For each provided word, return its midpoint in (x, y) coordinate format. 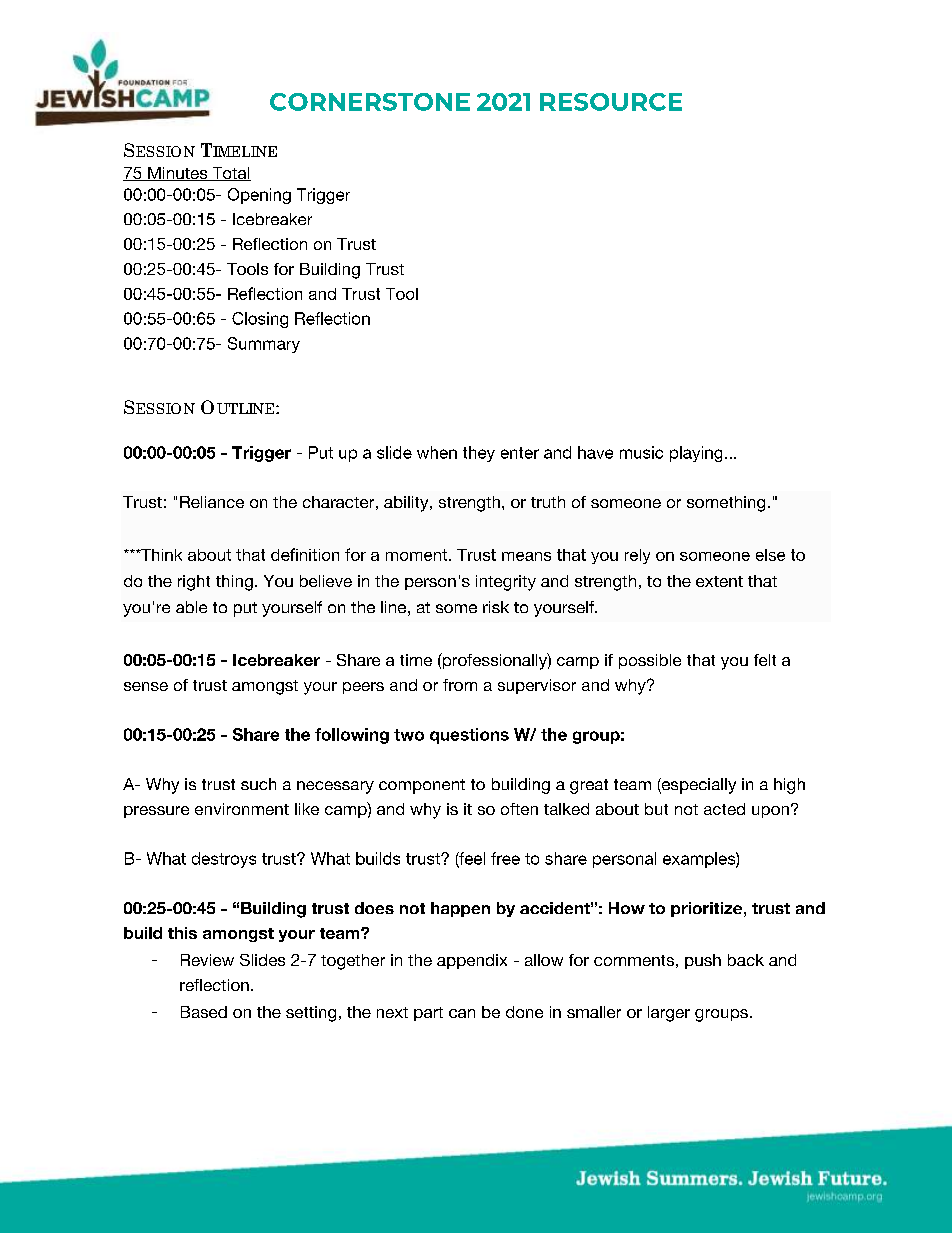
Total (230, 174)
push (703, 961)
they (479, 454)
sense (146, 686)
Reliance (212, 502)
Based (204, 1012)
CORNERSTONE (370, 102)
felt (765, 660)
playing (696, 454)
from (460, 685)
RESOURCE (611, 102)
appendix (472, 961)
